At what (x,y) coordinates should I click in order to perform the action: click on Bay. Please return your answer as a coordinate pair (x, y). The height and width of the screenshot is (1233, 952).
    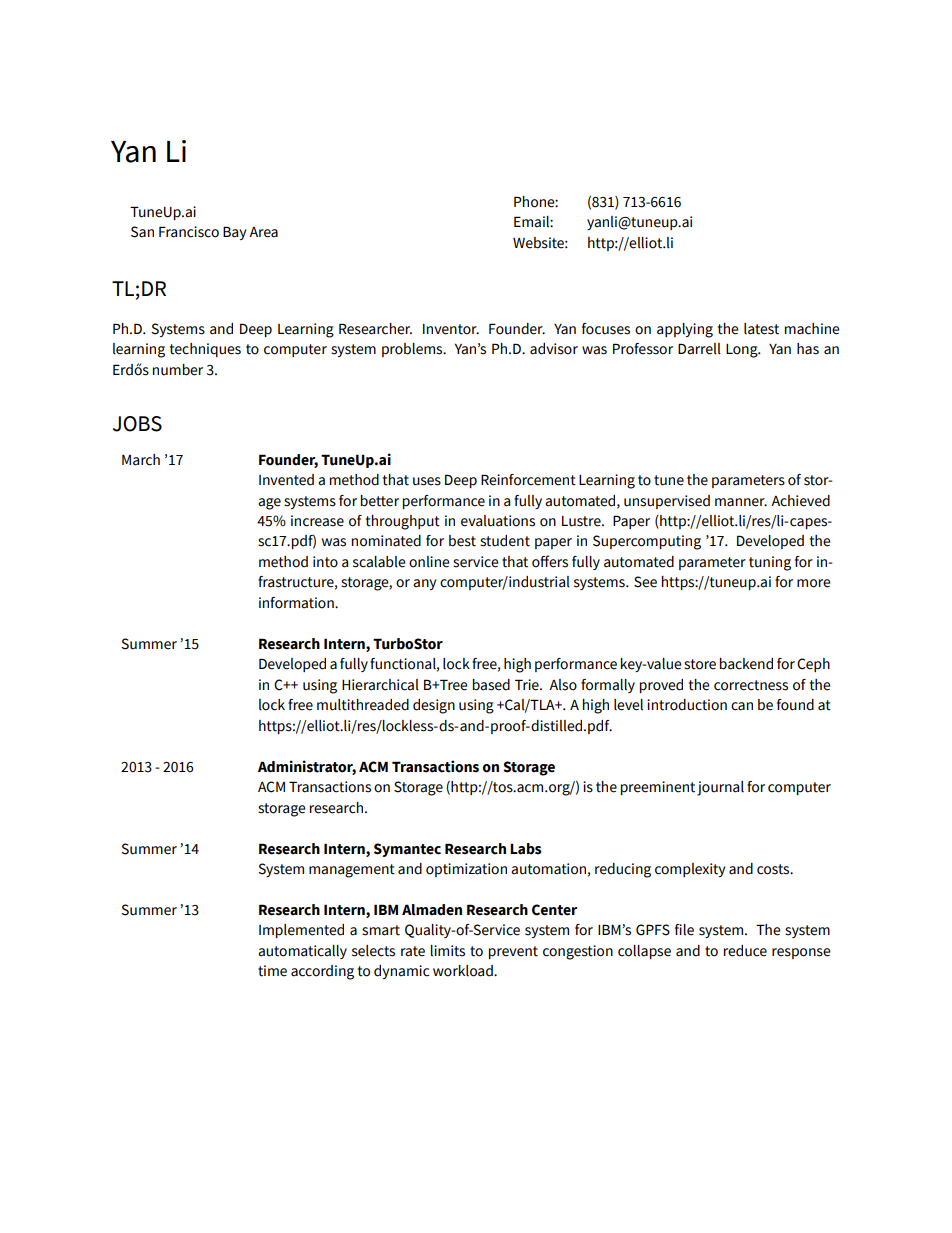
    Looking at the image, I should click on (234, 233).
